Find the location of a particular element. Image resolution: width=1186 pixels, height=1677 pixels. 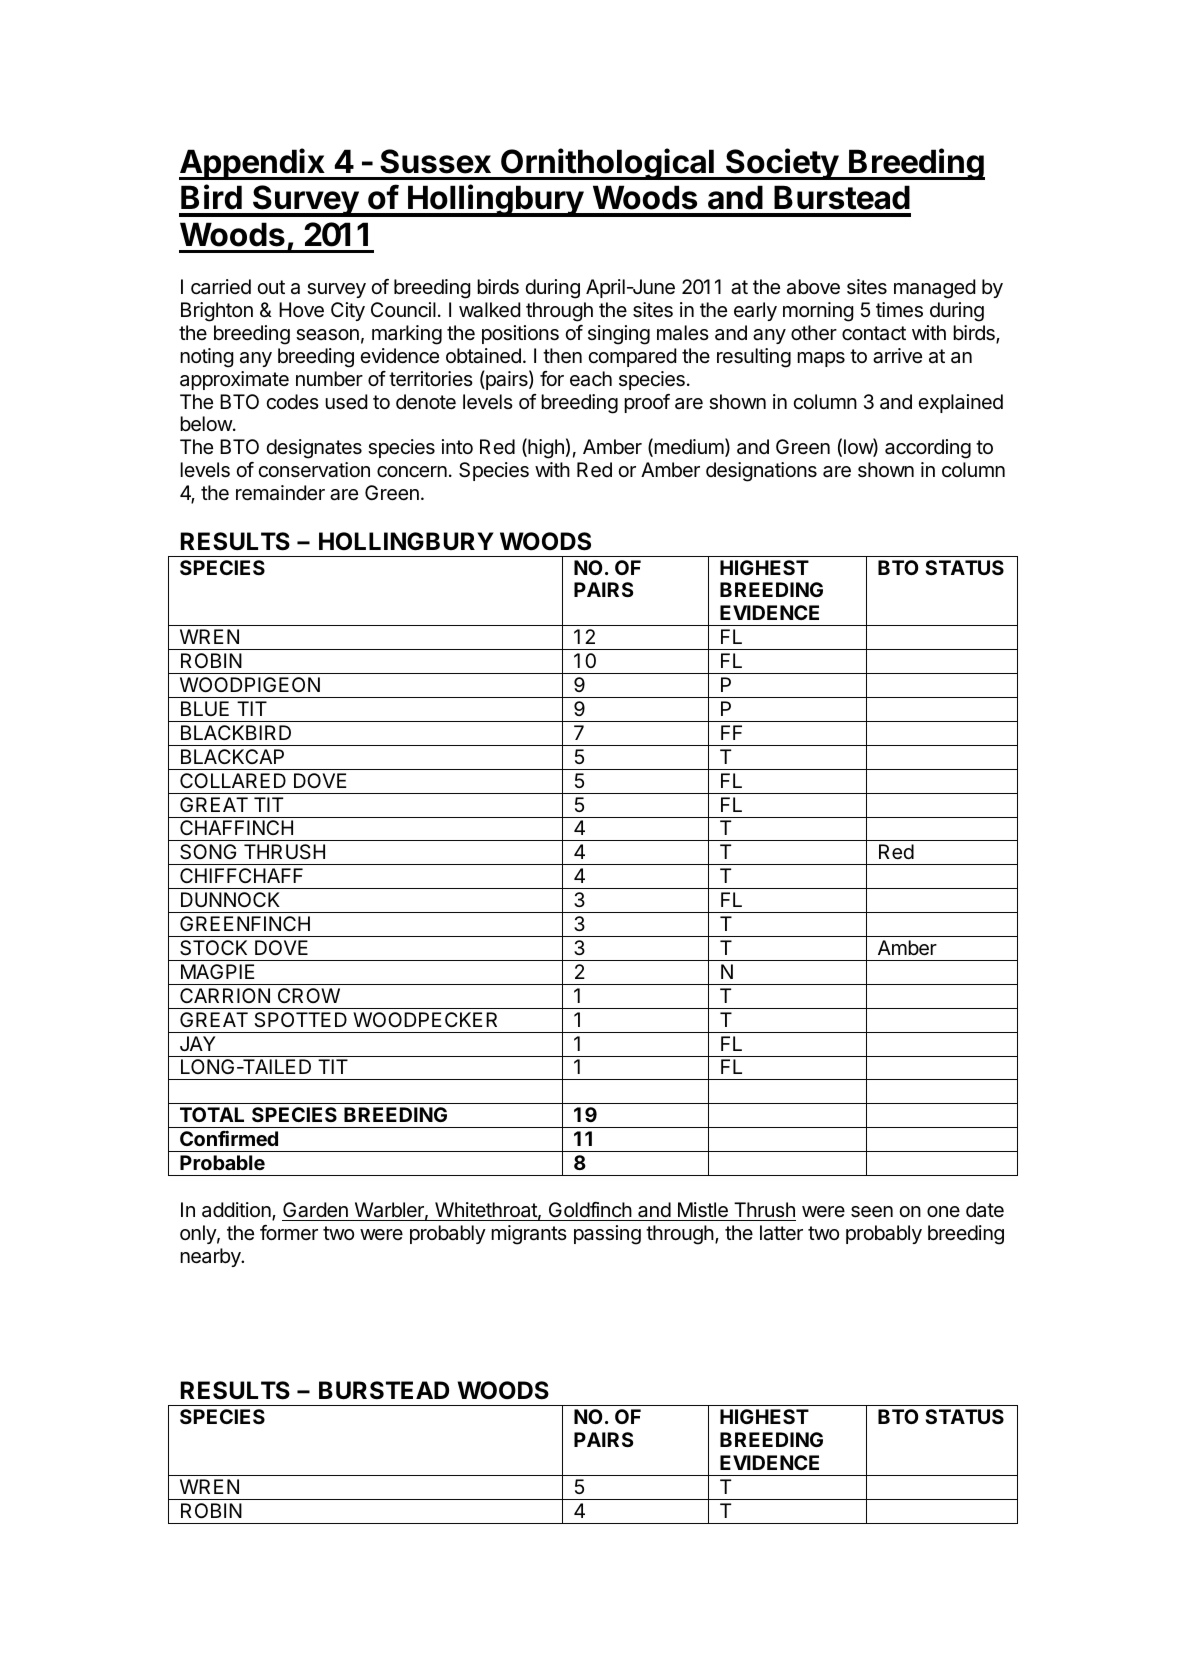

Society is located at coordinates (782, 164).
